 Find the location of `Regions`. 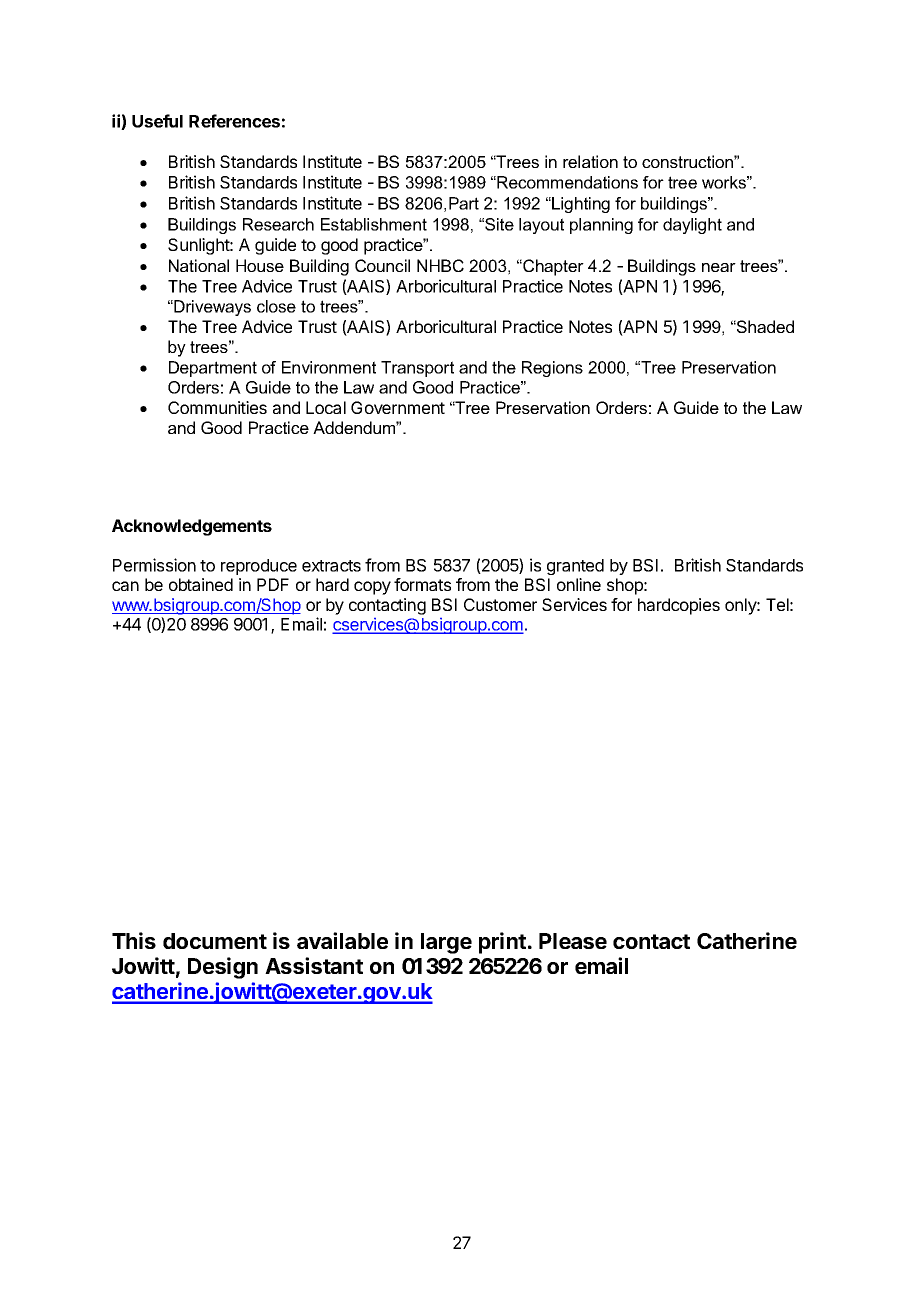

Regions is located at coordinates (552, 369).
